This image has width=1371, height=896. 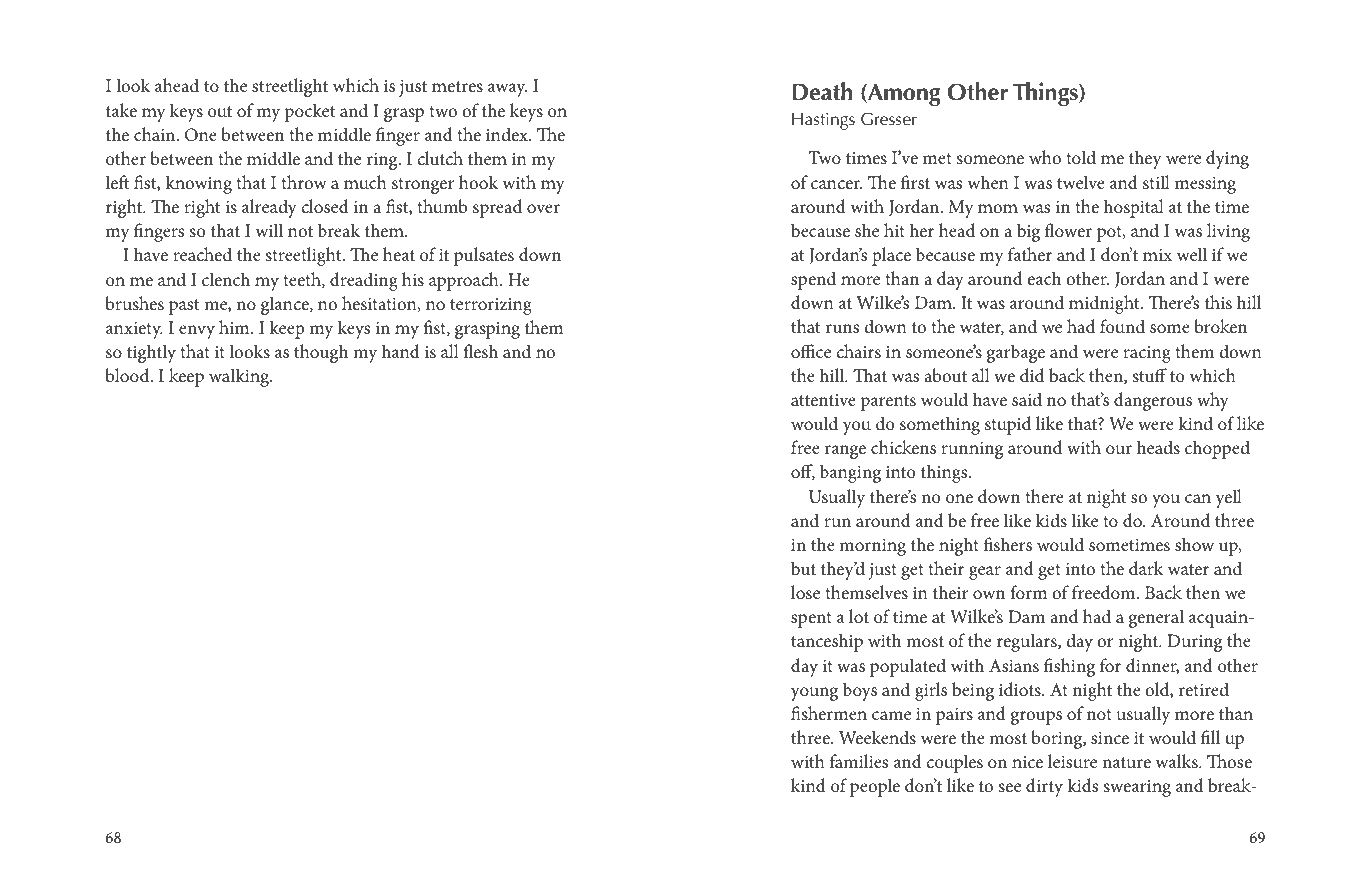 What do you see at coordinates (829, 713) in the image?
I see `fishermen` at bounding box center [829, 713].
